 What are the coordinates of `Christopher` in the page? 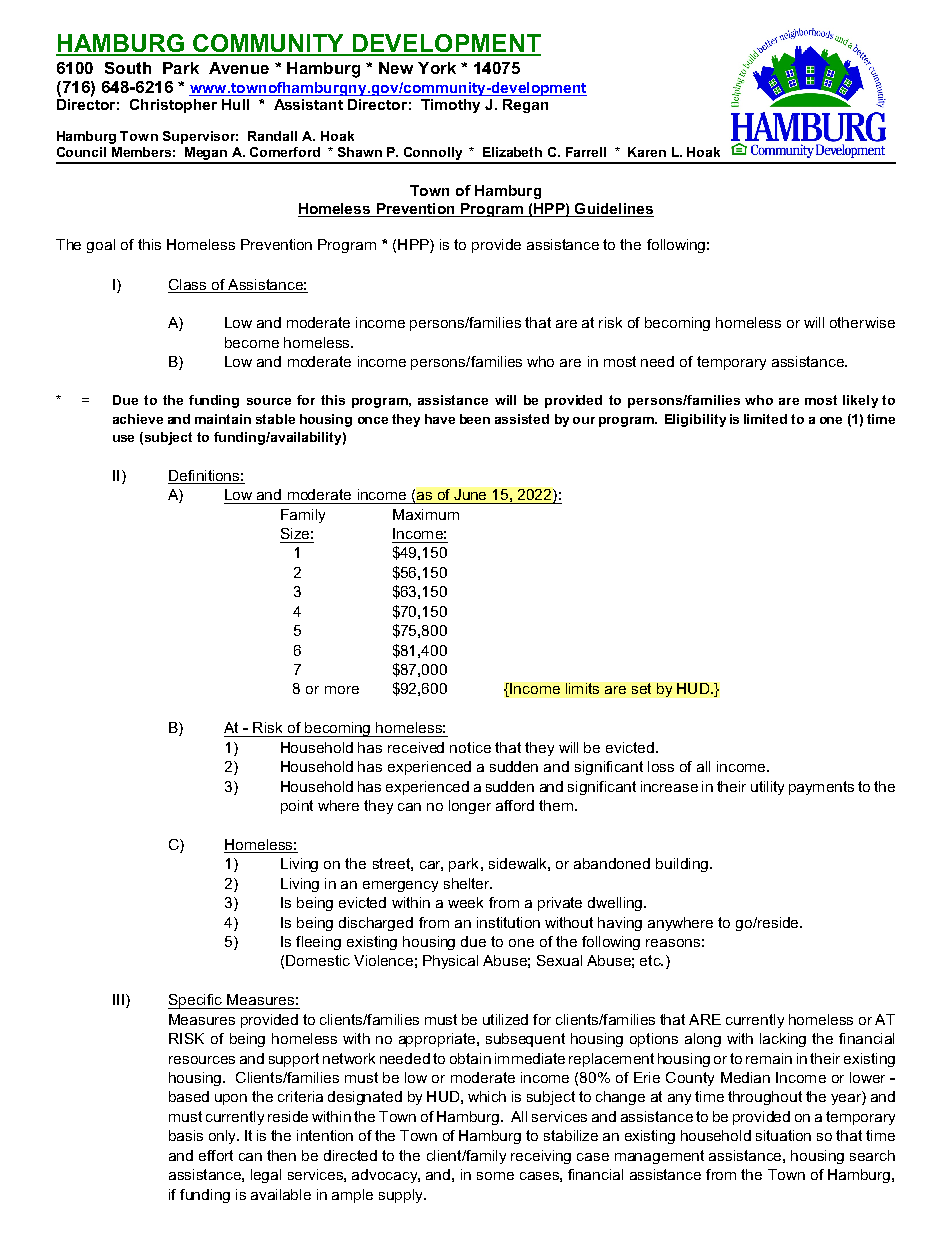 It's located at (173, 106).
